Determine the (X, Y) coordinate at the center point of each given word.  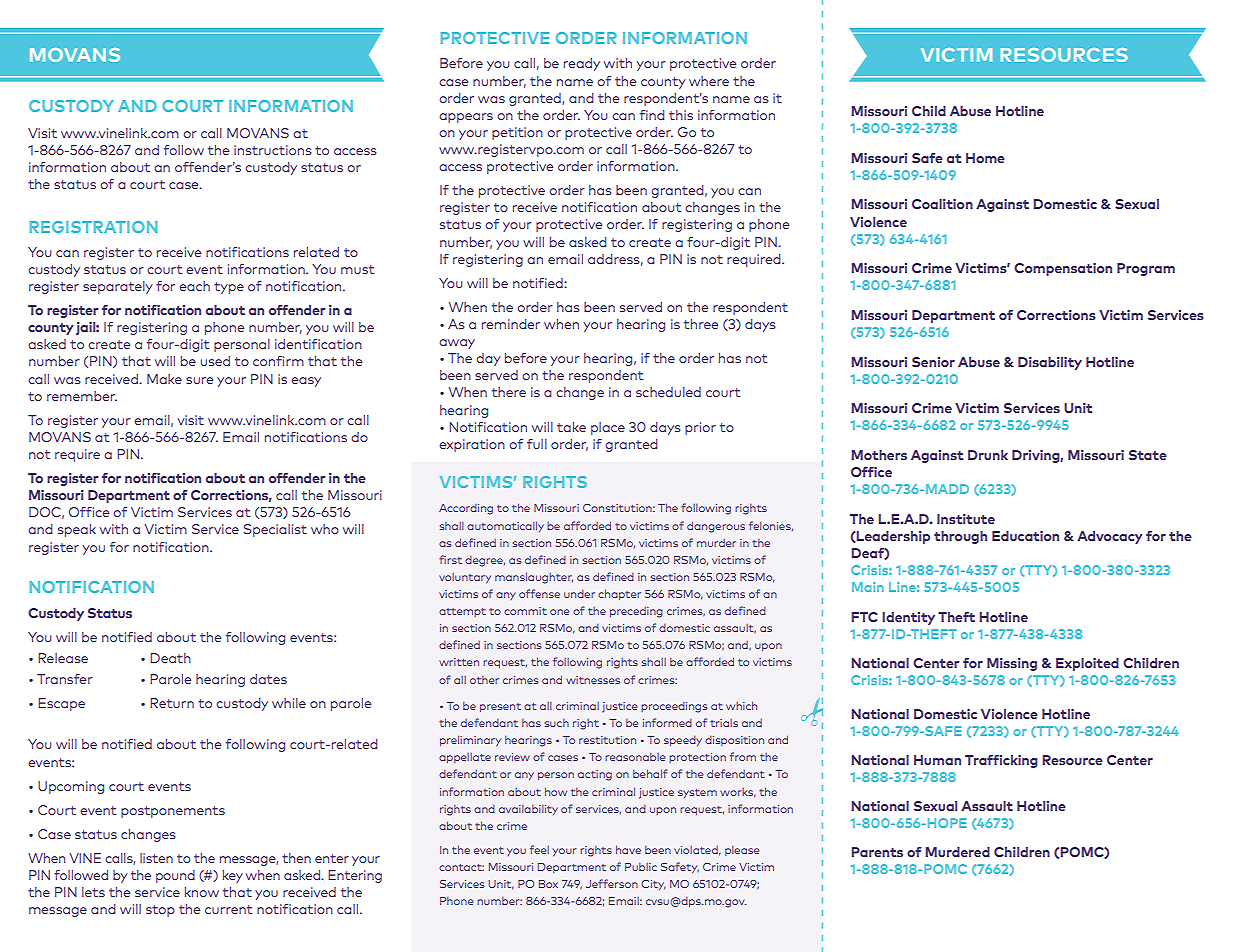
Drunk (988, 455)
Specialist (275, 530)
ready (582, 64)
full (537, 444)
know (202, 892)
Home (985, 158)
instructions (273, 150)
